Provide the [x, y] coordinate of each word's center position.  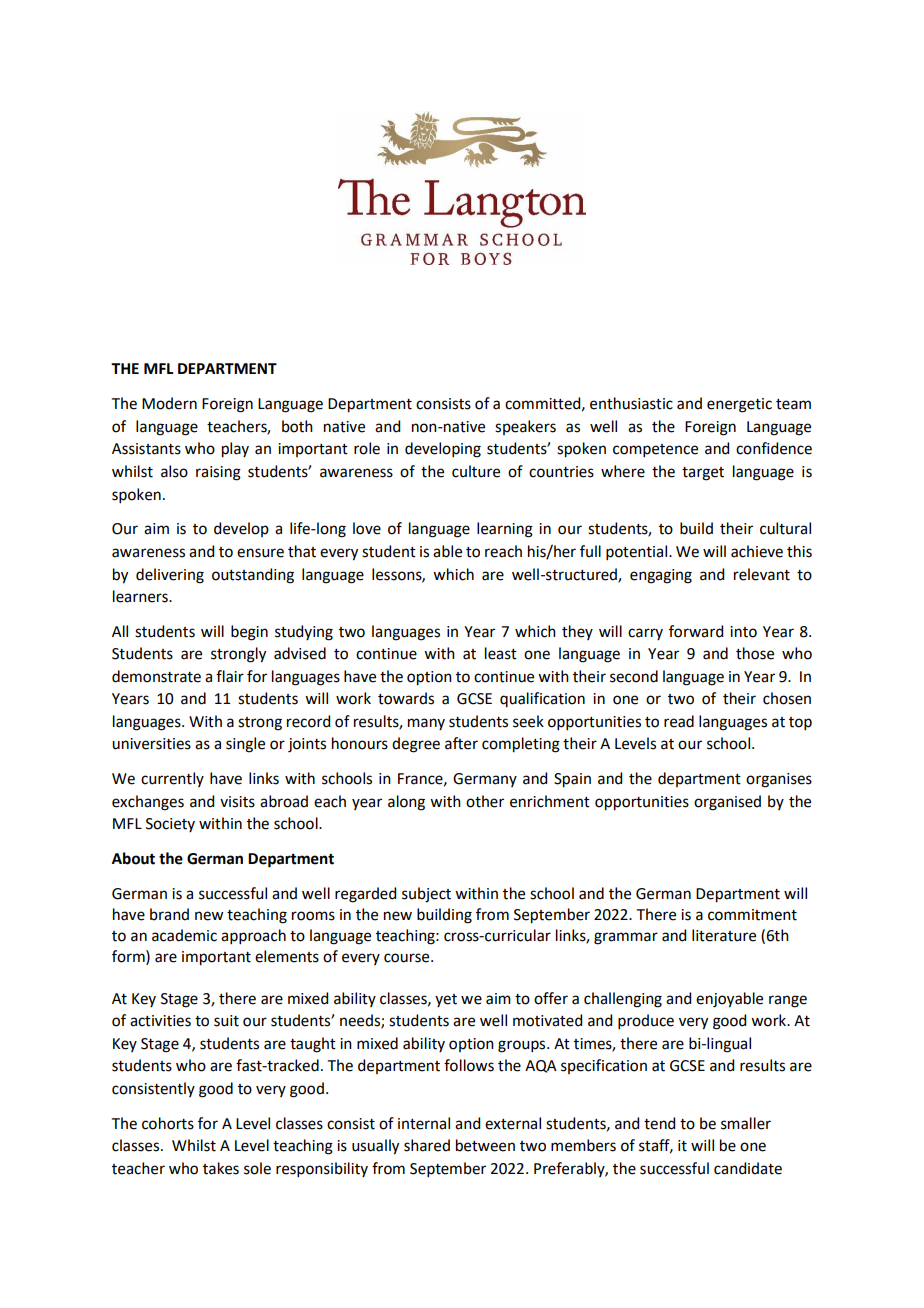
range [788, 1001]
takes [221, 1168]
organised [727, 803]
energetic [739, 405]
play [235, 450]
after [461, 743]
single [245, 745]
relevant [762, 574]
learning [505, 530]
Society [170, 825]
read [679, 721]
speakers [525, 427]
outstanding [253, 576]
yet [446, 1000]
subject [426, 895]
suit [226, 1021]
